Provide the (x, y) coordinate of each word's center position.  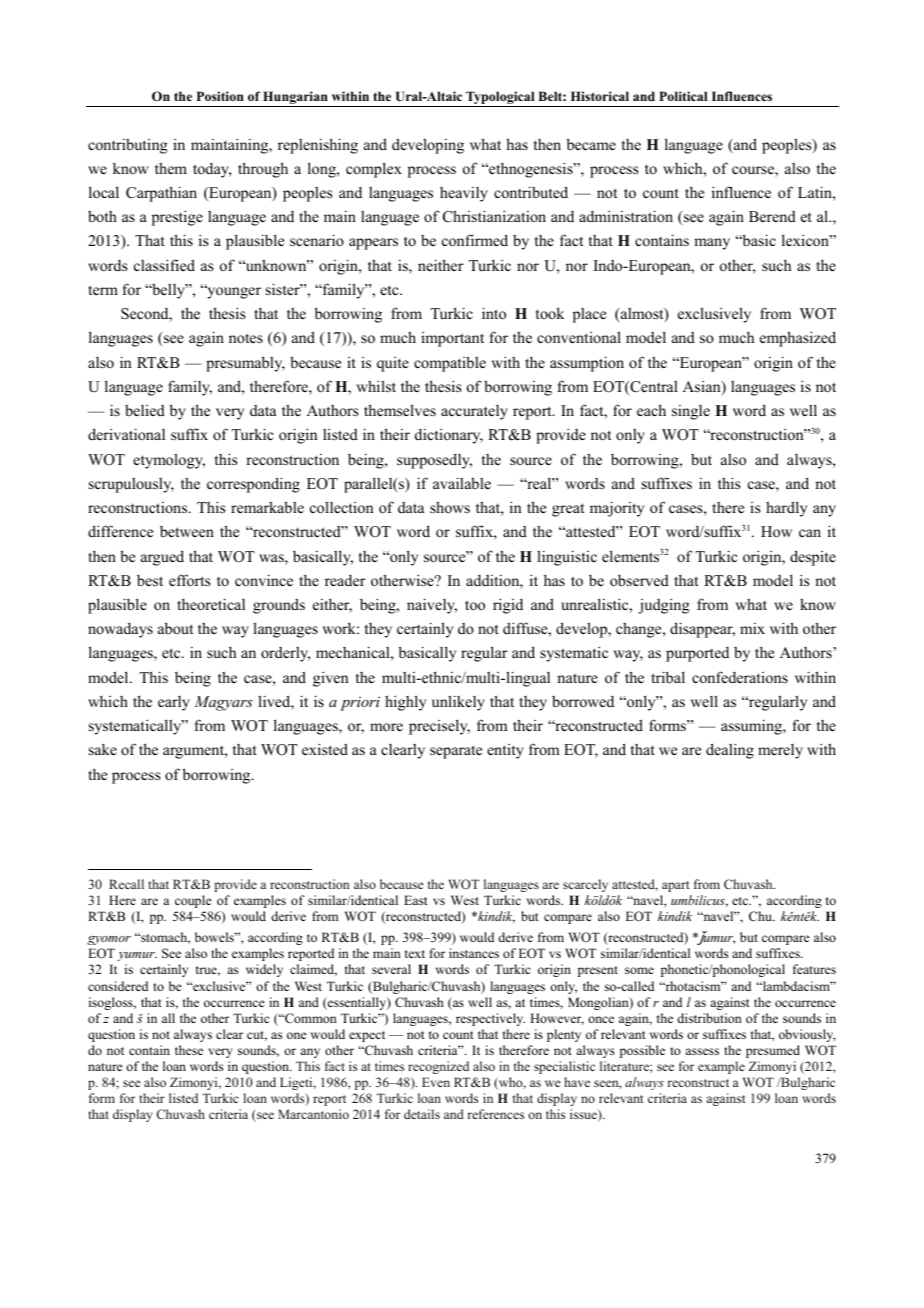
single (691, 412)
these (189, 1050)
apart (676, 886)
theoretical (211, 604)
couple (193, 901)
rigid (508, 606)
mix (752, 628)
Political (683, 96)
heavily (464, 194)
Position (220, 96)
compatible (450, 364)
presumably (245, 364)
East (416, 900)
